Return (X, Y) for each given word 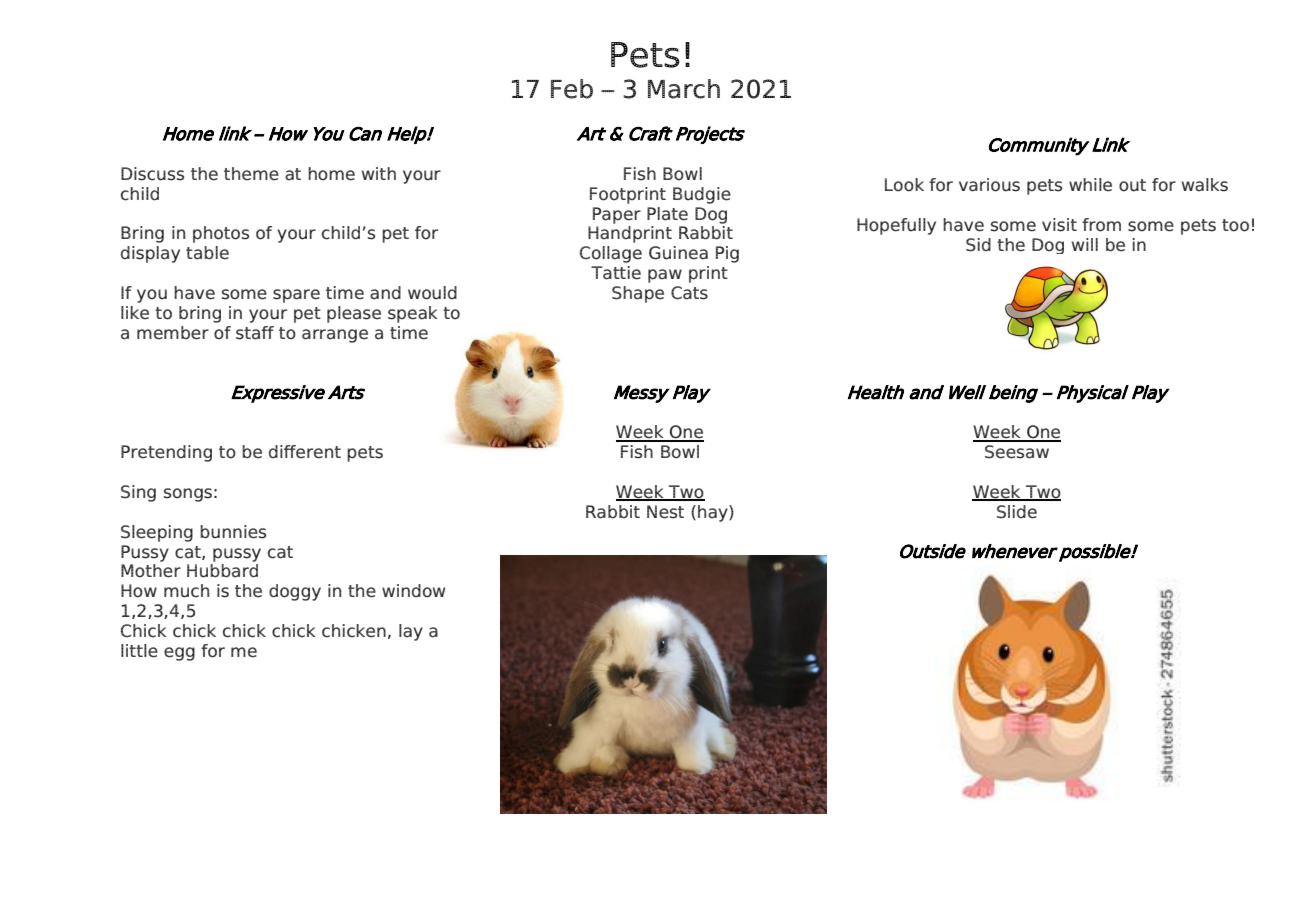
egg (179, 654)
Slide (1017, 512)
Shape (638, 294)
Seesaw (1017, 452)
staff (255, 333)
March (684, 89)
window (413, 591)
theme (251, 174)
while (1090, 185)
